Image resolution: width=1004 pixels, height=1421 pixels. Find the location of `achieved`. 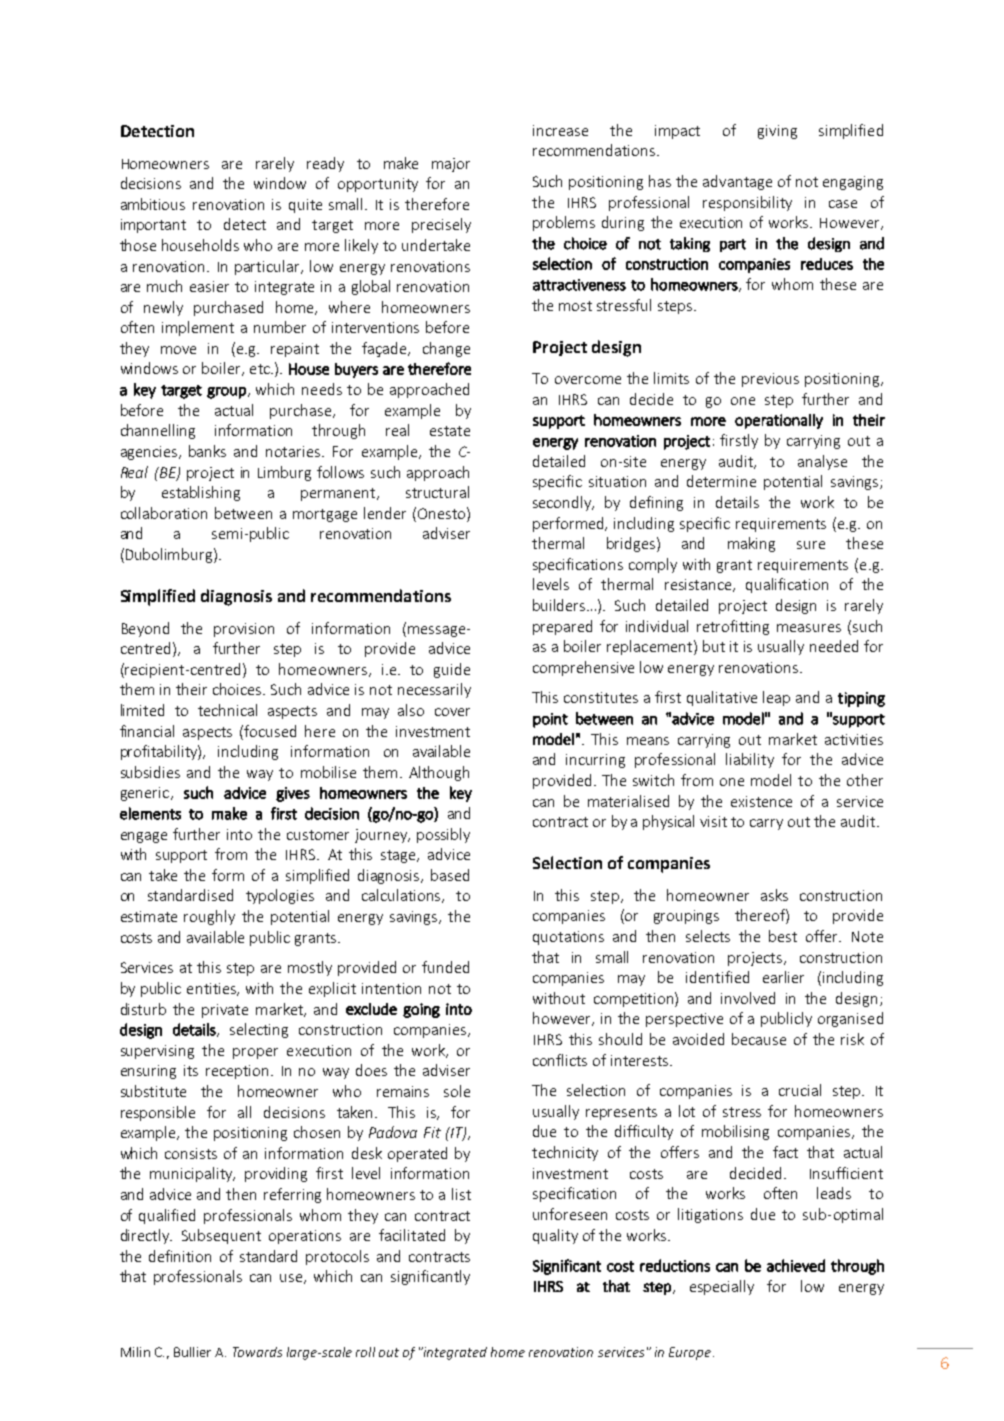

achieved is located at coordinates (796, 1265).
